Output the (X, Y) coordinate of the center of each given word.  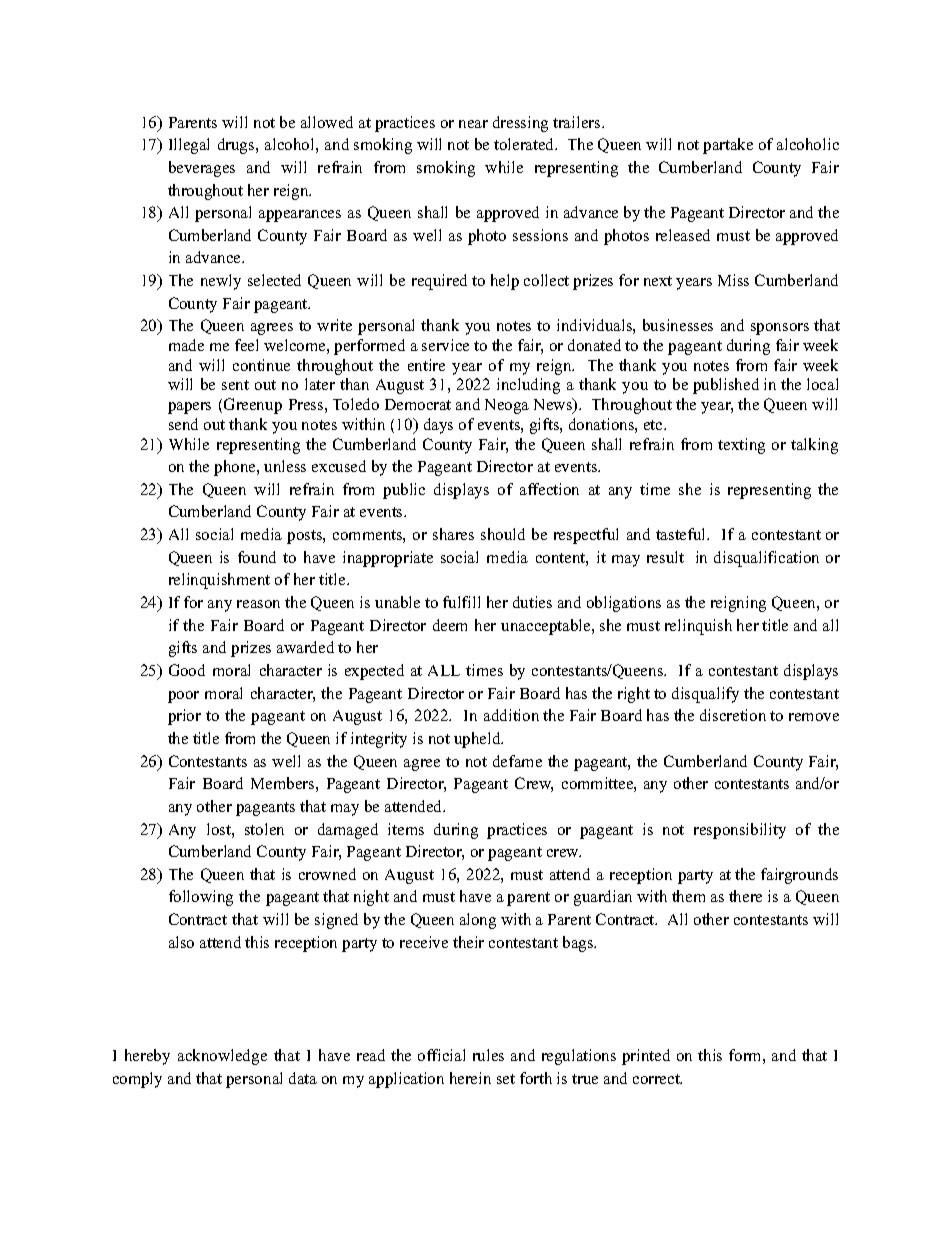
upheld (478, 740)
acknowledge (222, 1057)
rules (488, 1055)
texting (741, 446)
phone (236, 468)
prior (184, 717)
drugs (237, 146)
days (438, 426)
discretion (733, 715)
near (473, 124)
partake (728, 146)
